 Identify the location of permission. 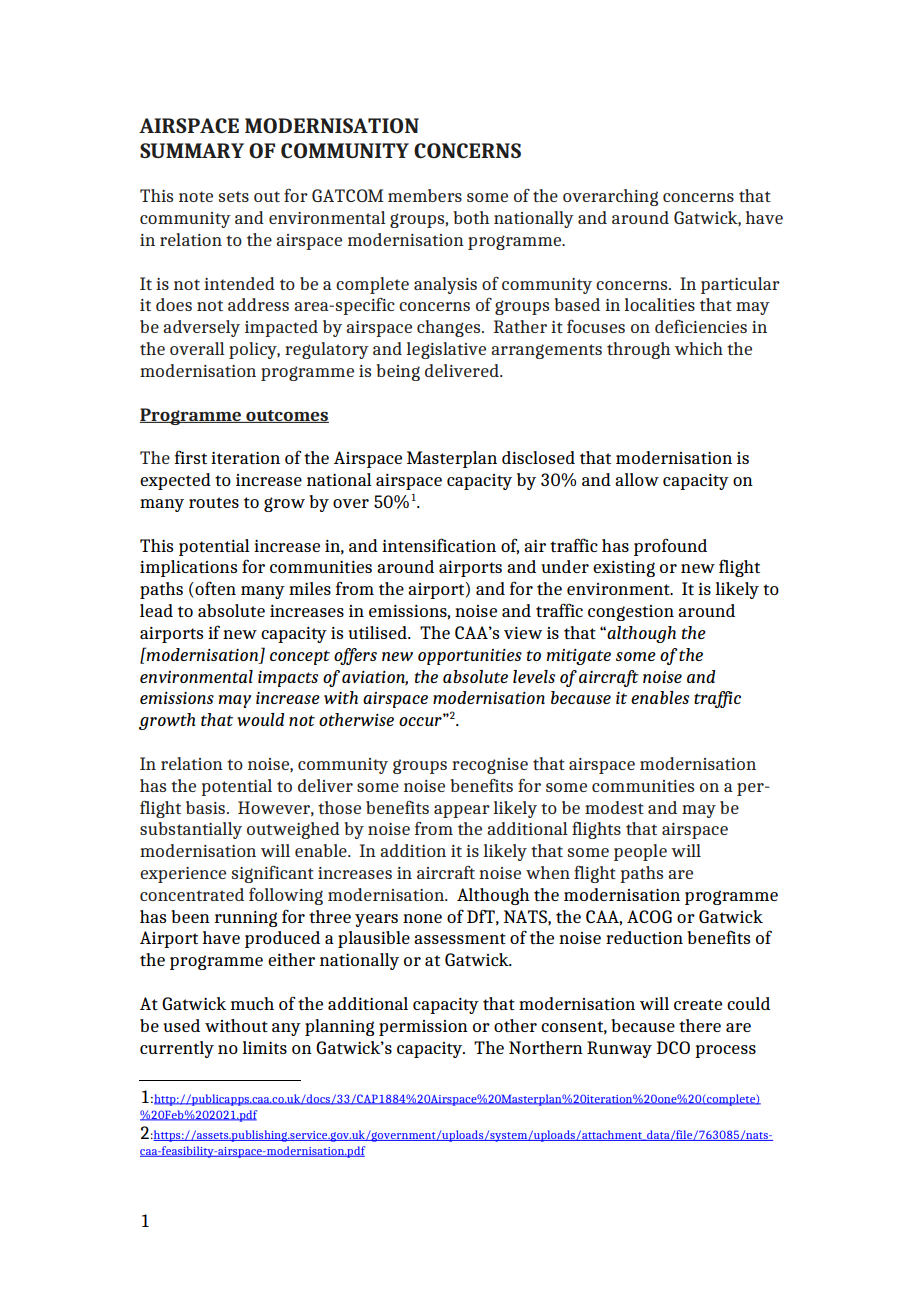
(423, 1028).
